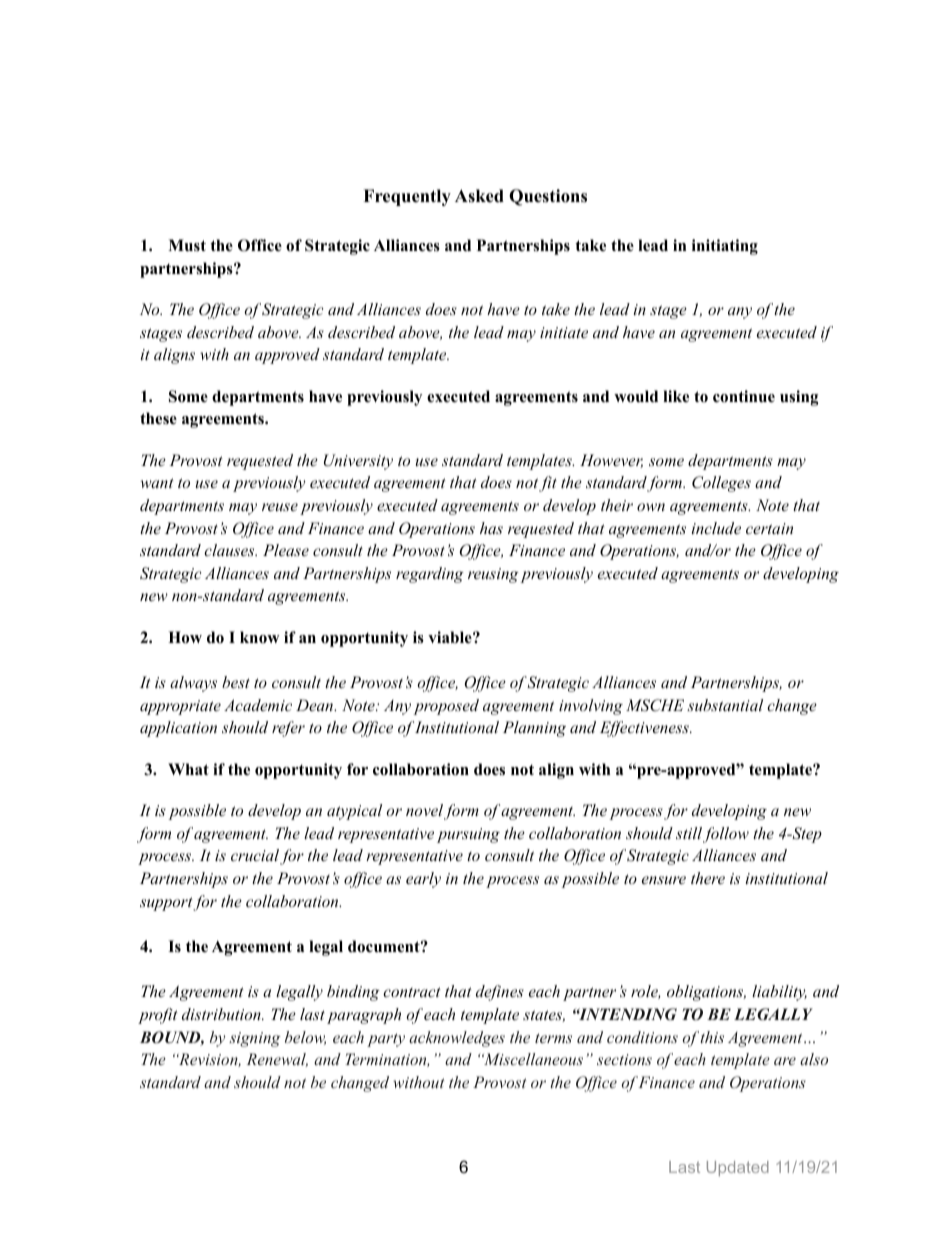 The image size is (952, 1233). Describe the element at coordinates (236, 682) in the screenshot. I see `best` at that location.
